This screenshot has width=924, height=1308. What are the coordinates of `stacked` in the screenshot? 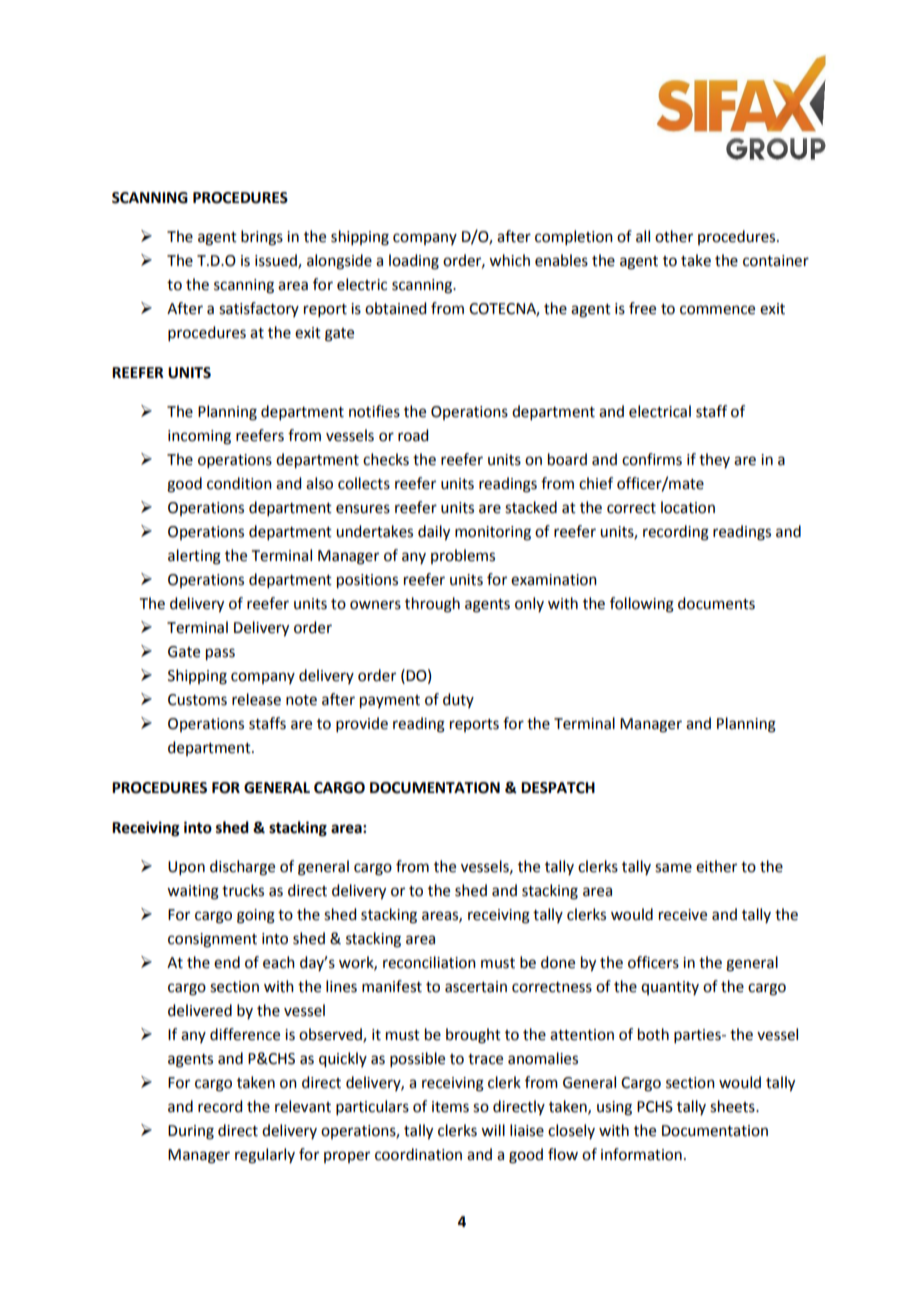 It's located at (531, 507).
